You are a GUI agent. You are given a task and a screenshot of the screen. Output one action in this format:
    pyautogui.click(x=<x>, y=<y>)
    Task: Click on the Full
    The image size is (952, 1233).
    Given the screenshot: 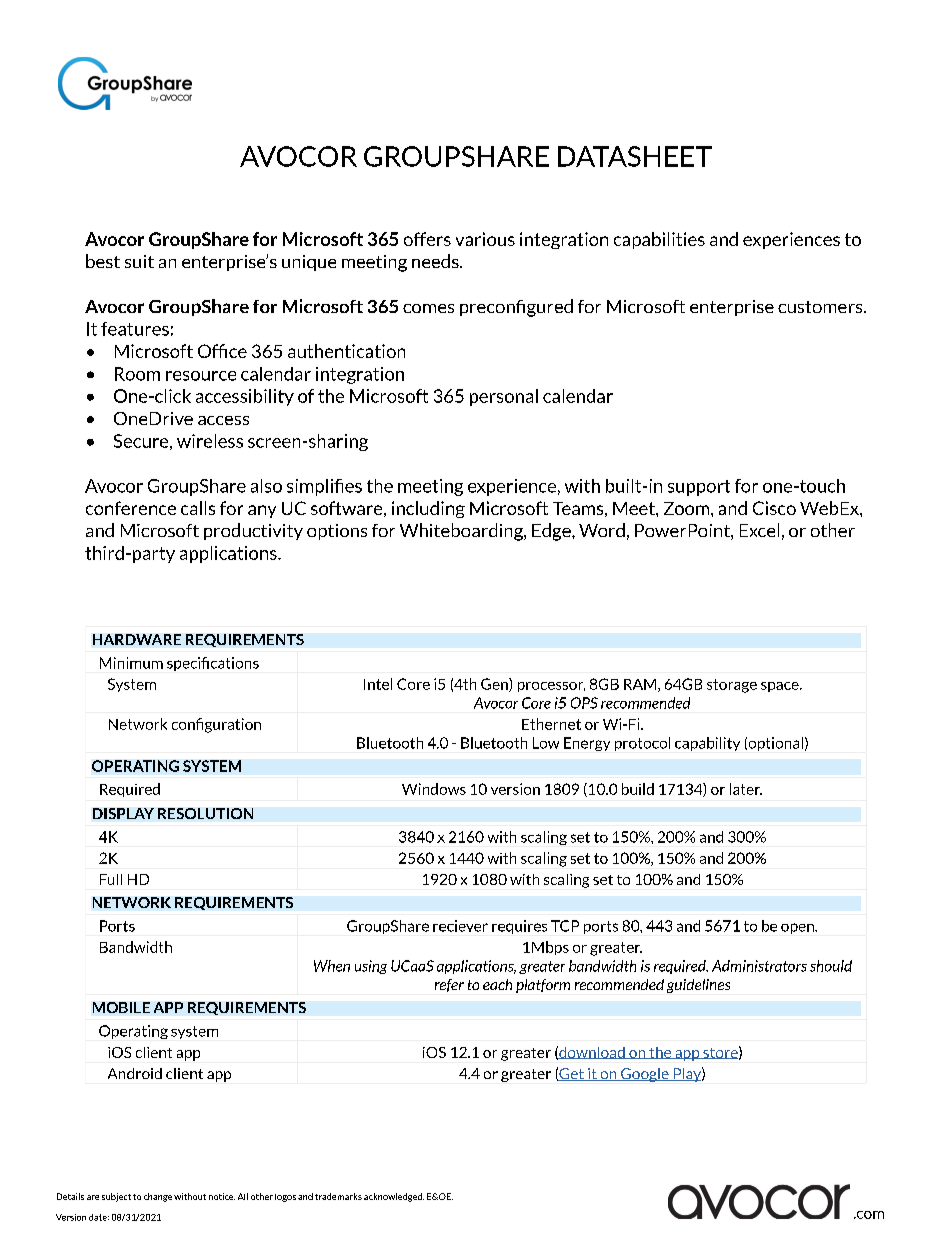 What is the action you would take?
    pyautogui.click(x=111, y=879)
